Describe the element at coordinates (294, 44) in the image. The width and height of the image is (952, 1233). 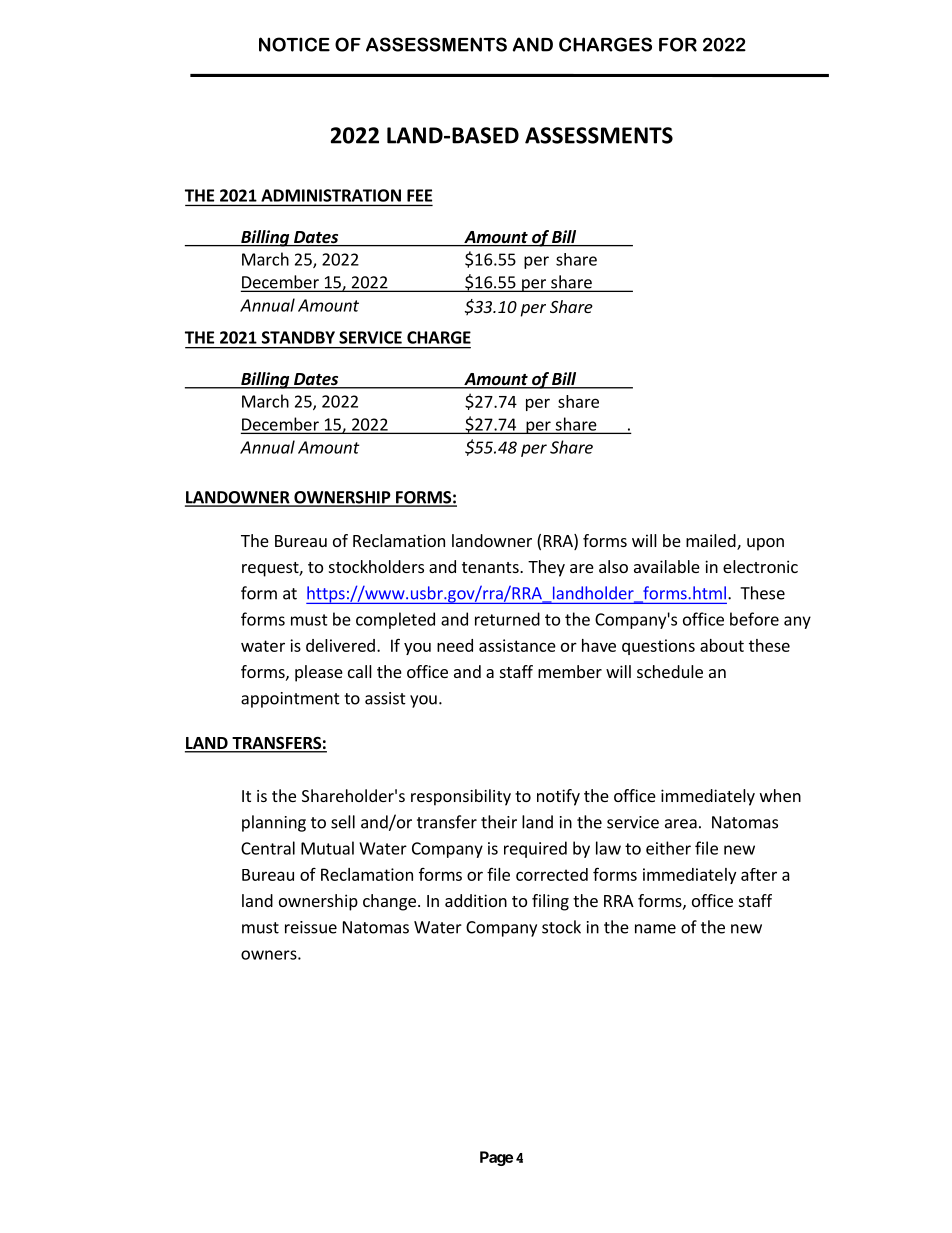
I see `NOTICE` at that location.
